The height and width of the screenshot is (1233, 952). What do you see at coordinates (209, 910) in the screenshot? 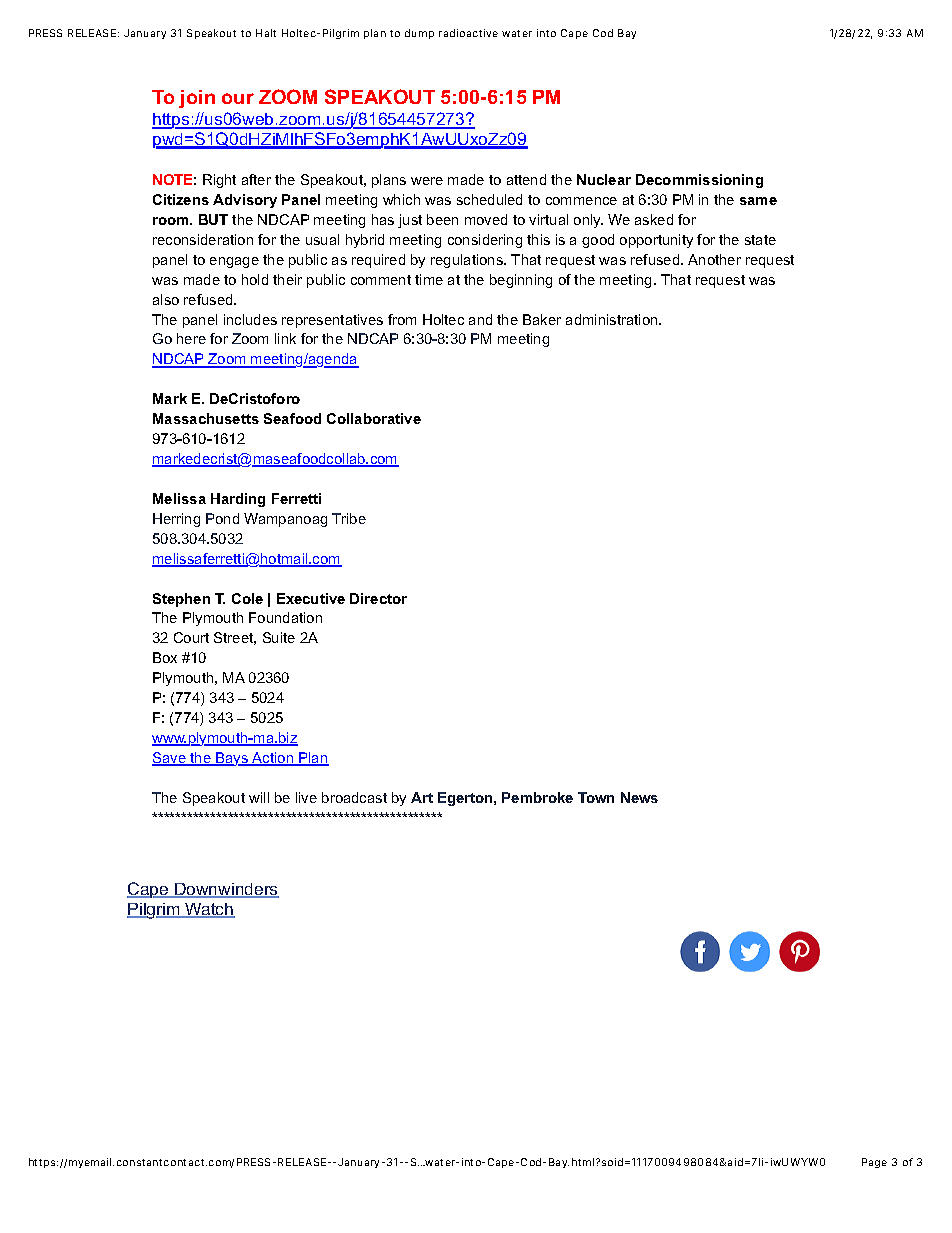
I see `Watch` at bounding box center [209, 910].
